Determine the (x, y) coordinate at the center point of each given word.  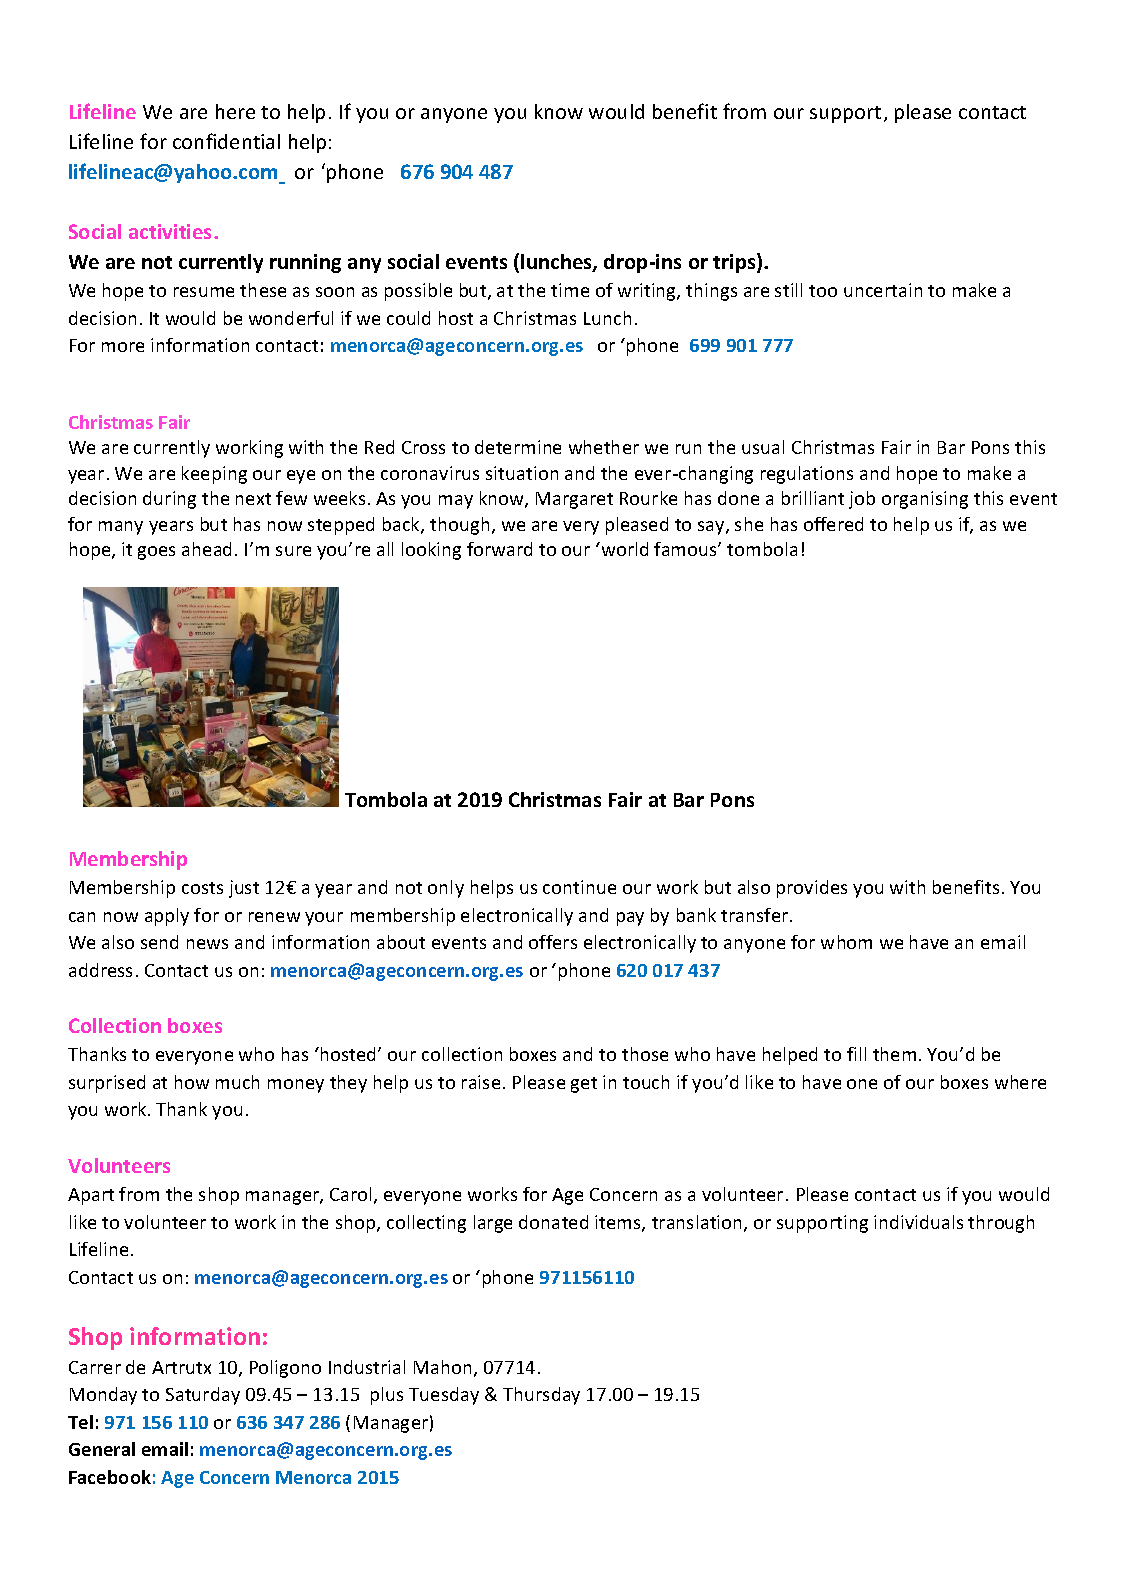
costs (202, 888)
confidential (226, 141)
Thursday (541, 1396)
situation (522, 473)
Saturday (203, 1396)
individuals (918, 1222)
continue (579, 887)
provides (812, 889)
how (192, 1082)
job (862, 500)
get (584, 1085)
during (169, 500)
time (570, 290)
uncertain (883, 290)
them (894, 1054)
